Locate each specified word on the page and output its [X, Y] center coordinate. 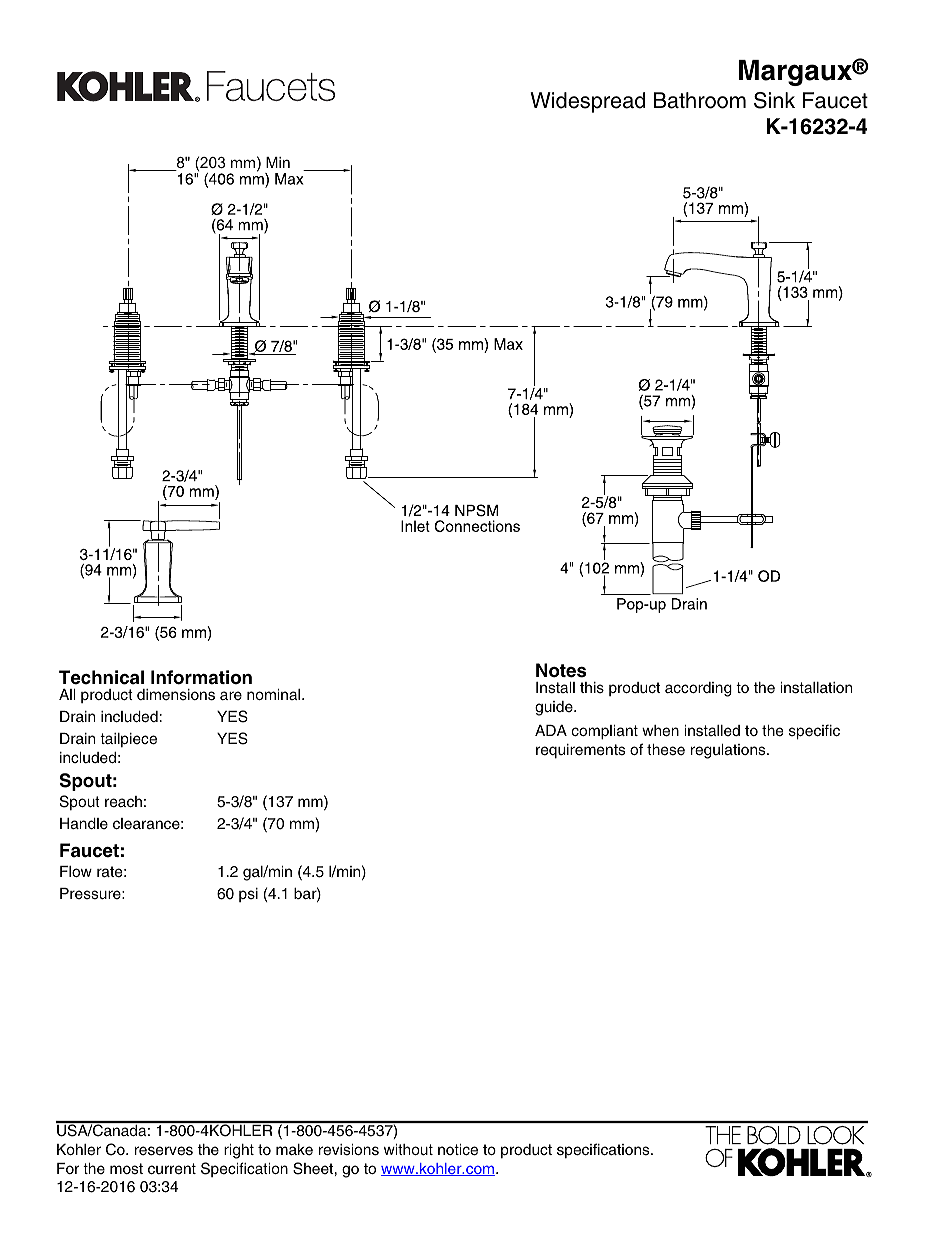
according [698, 689]
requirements [580, 751]
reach [123, 802]
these [666, 750]
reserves [164, 1151]
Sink [774, 100]
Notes [561, 670]
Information [201, 677]
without [408, 1149]
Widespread [587, 102]
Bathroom [700, 100]
